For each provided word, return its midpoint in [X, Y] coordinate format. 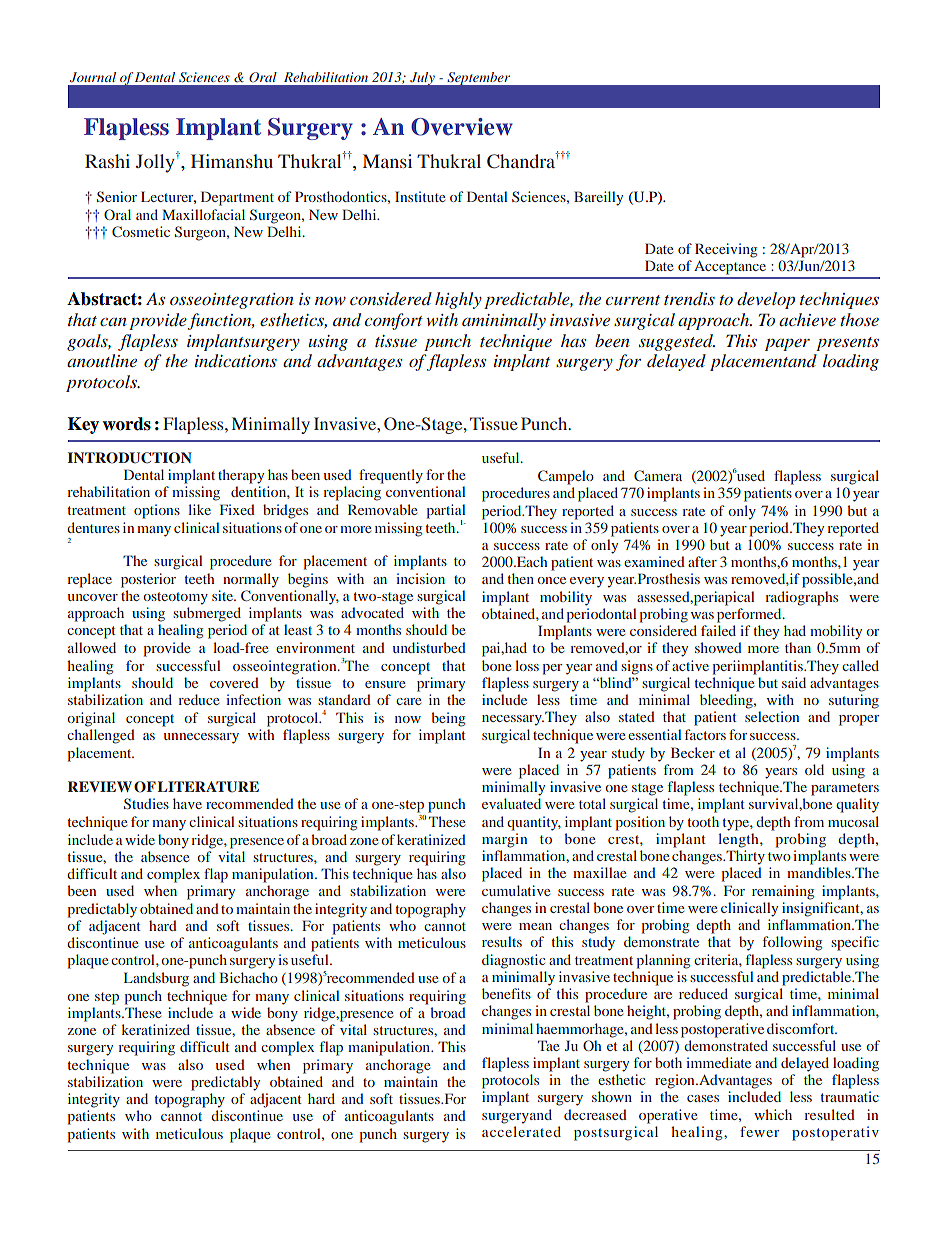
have [187, 803]
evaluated [511, 803]
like [199, 509]
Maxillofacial [203, 214]
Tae [548, 1045]
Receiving [726, 250]
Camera [658, 475]
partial [446, 511]
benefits [506, 993]
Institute [420, 196]
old [814, 769]
